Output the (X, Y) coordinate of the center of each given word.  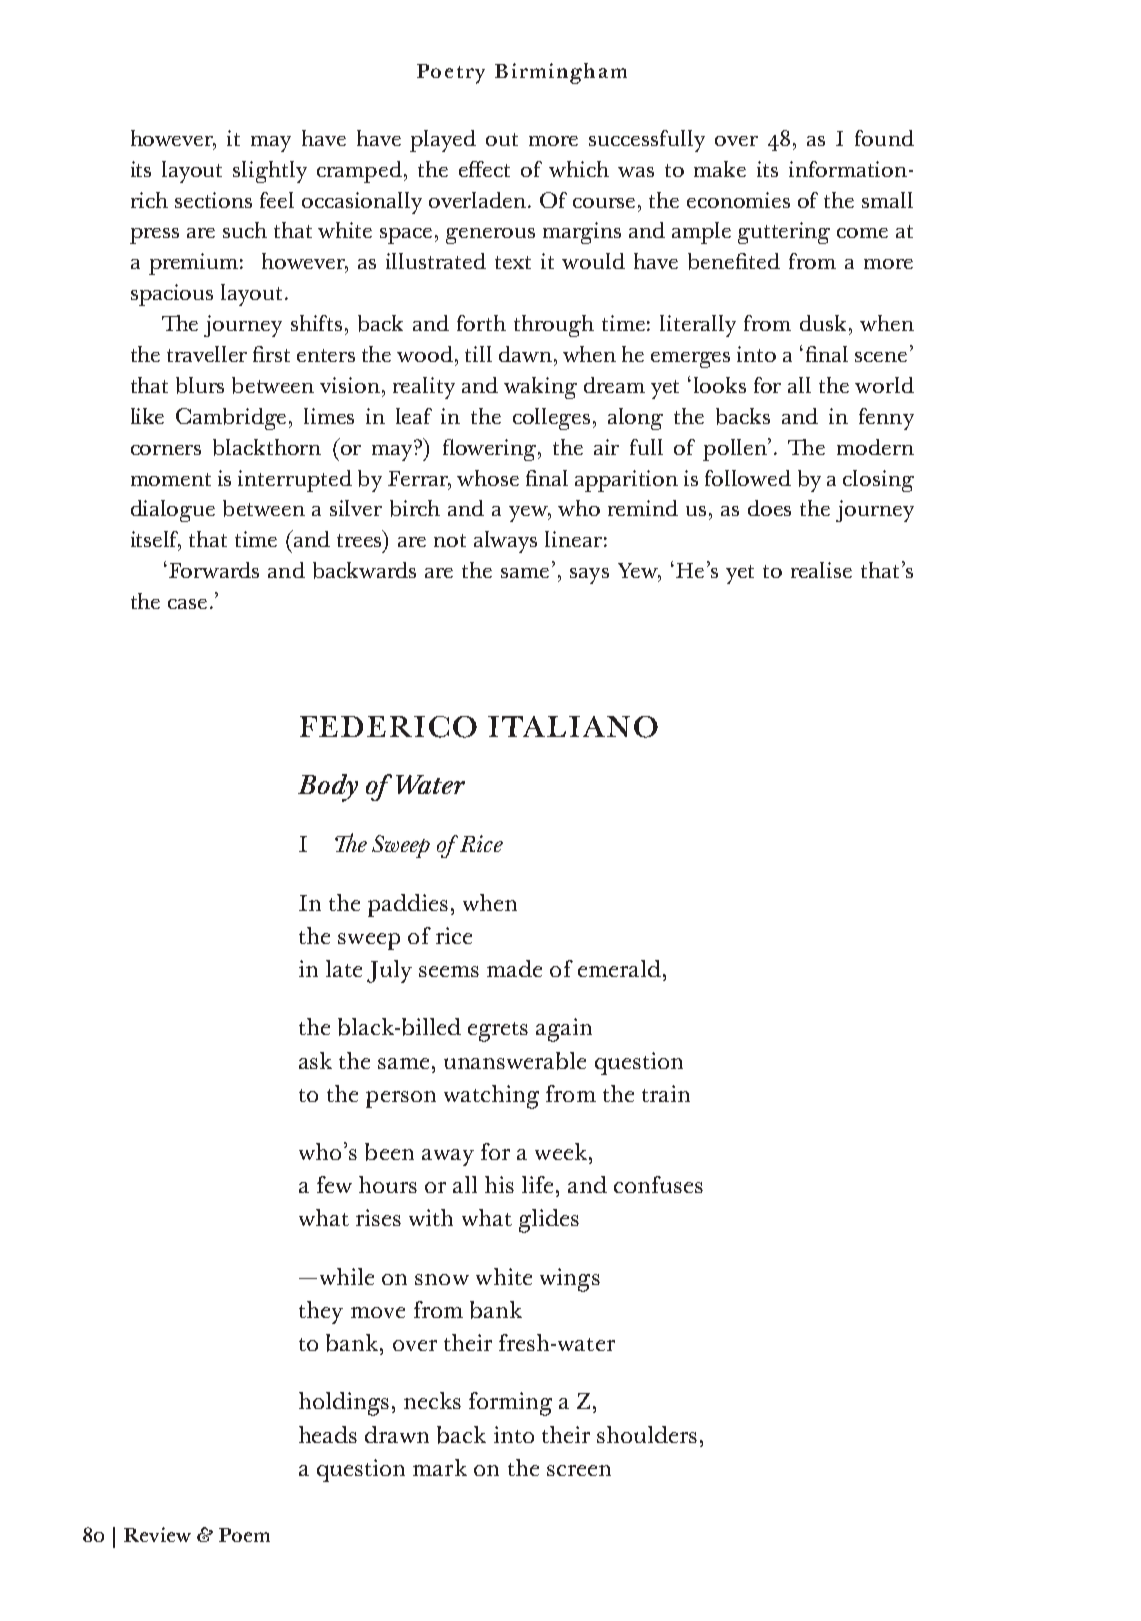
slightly (270, 172)
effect (484, 169)
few (334, 1184)
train (666, 1093)
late (344, 968)
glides (549, 1221)
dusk (823, 323)
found (884, 138)
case (187, 604)
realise (821, 570)
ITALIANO (573, 727)
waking (540, 388)
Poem (244, 1535)
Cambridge (233, 419)
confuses (658, 1184)
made (514, 968)
